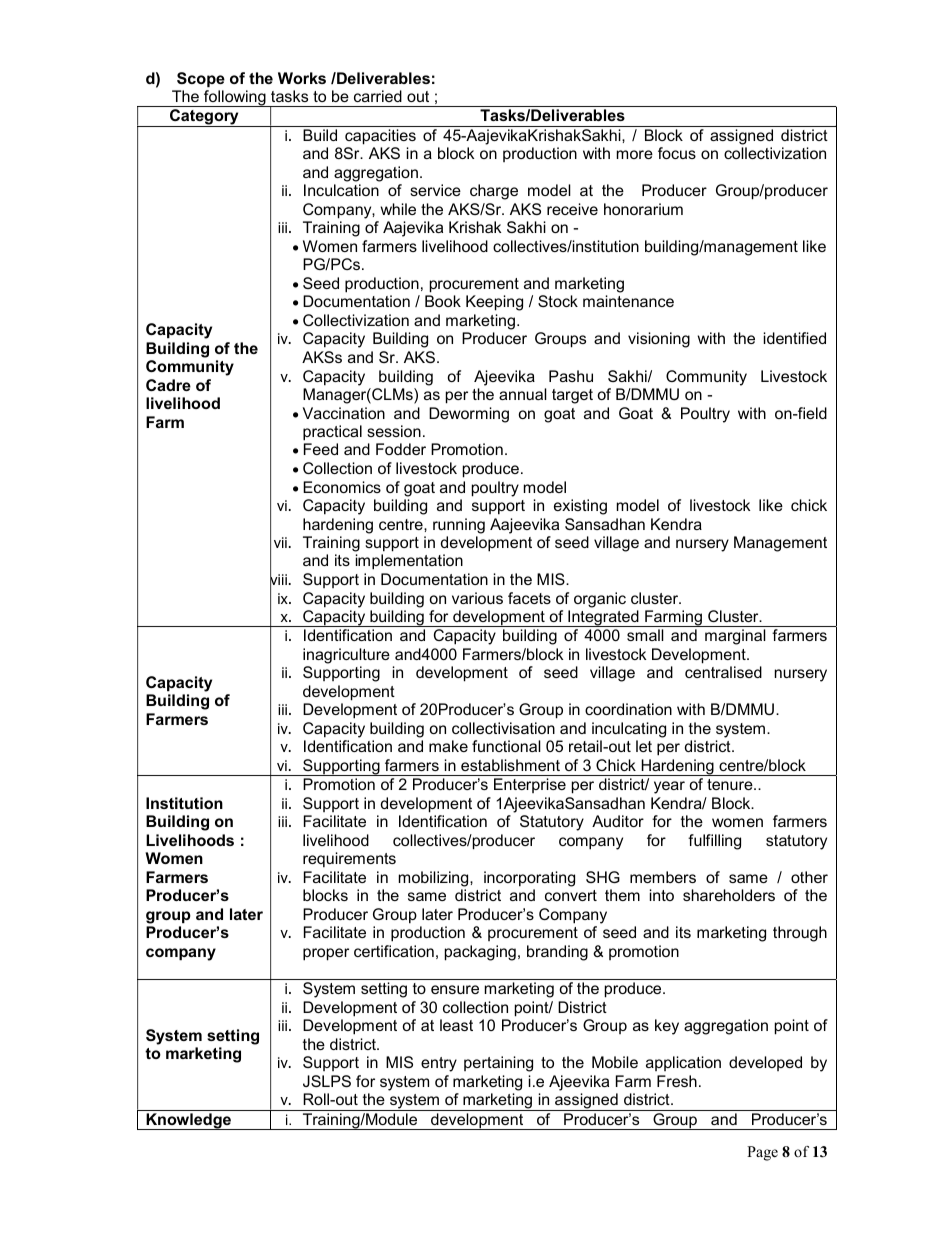 This image has height=1233, width=952. What do you see at coordinates (677, 153) in the image?
I see `focus` at bounding box center [677, 153].
